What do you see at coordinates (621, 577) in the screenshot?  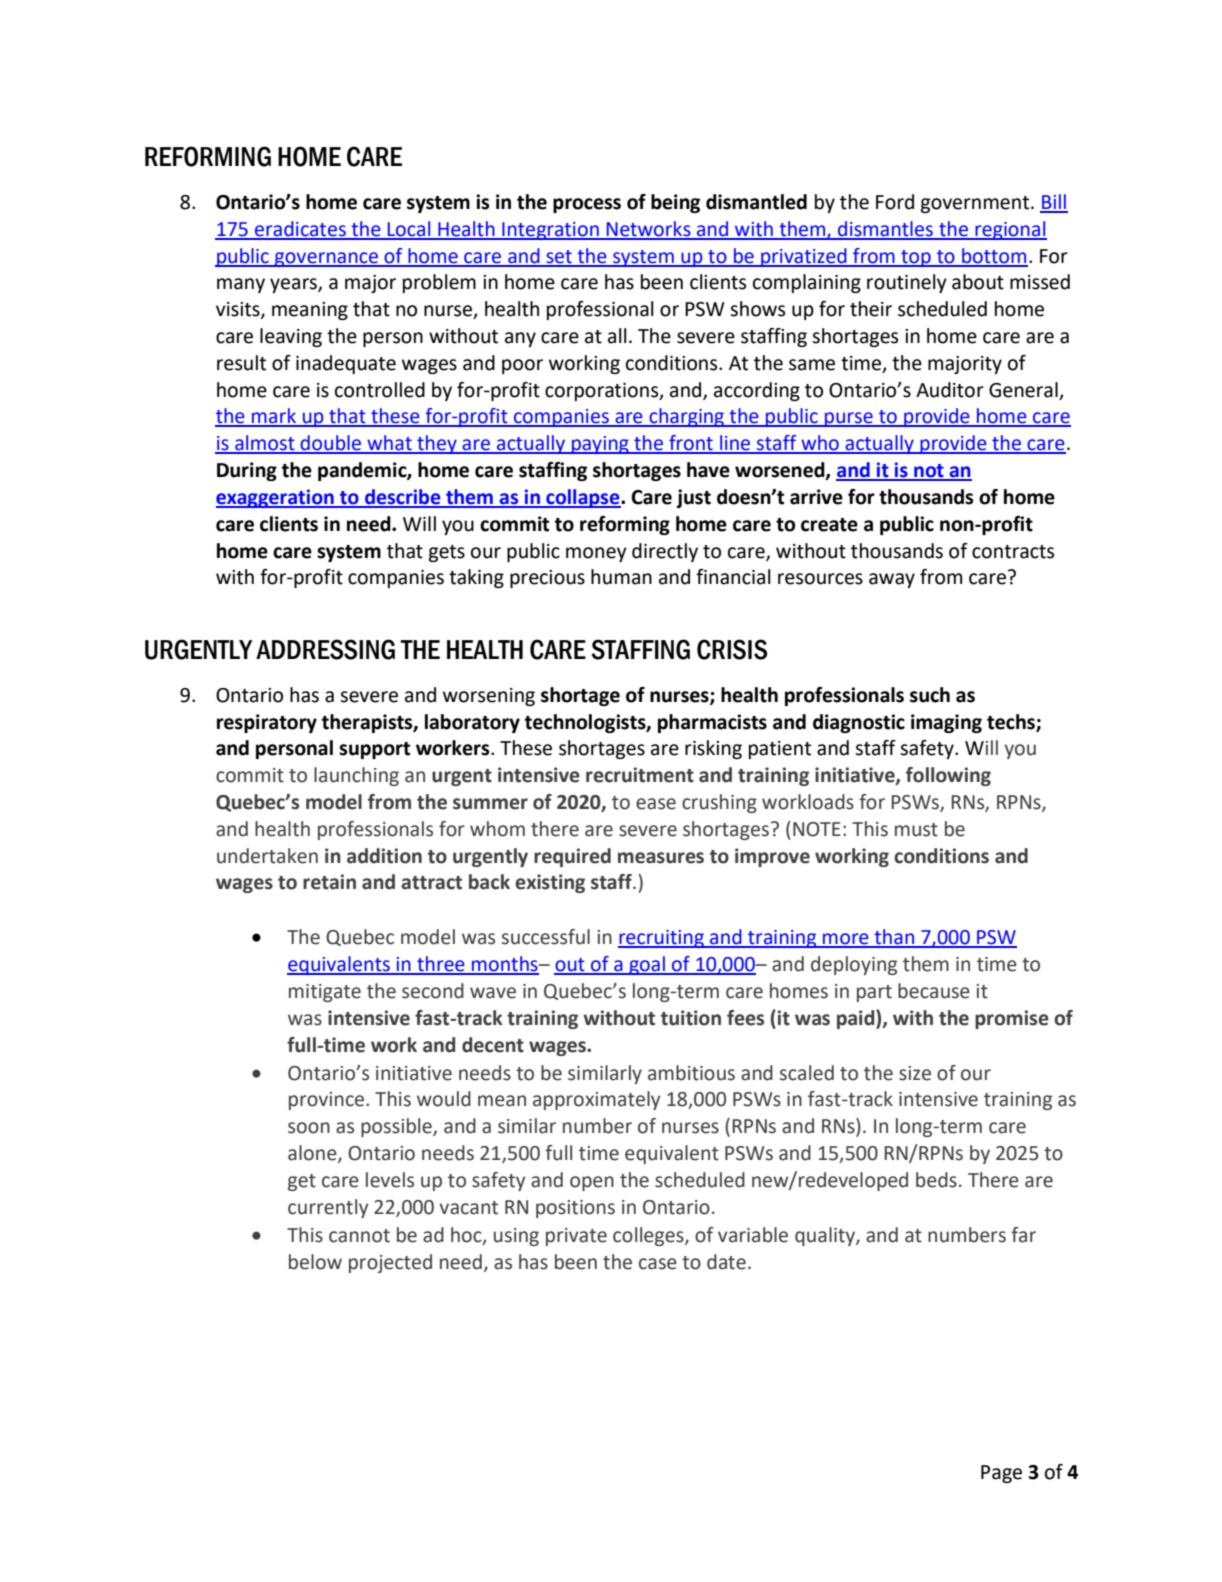 I see `human` at bounding box center [621, 577].
